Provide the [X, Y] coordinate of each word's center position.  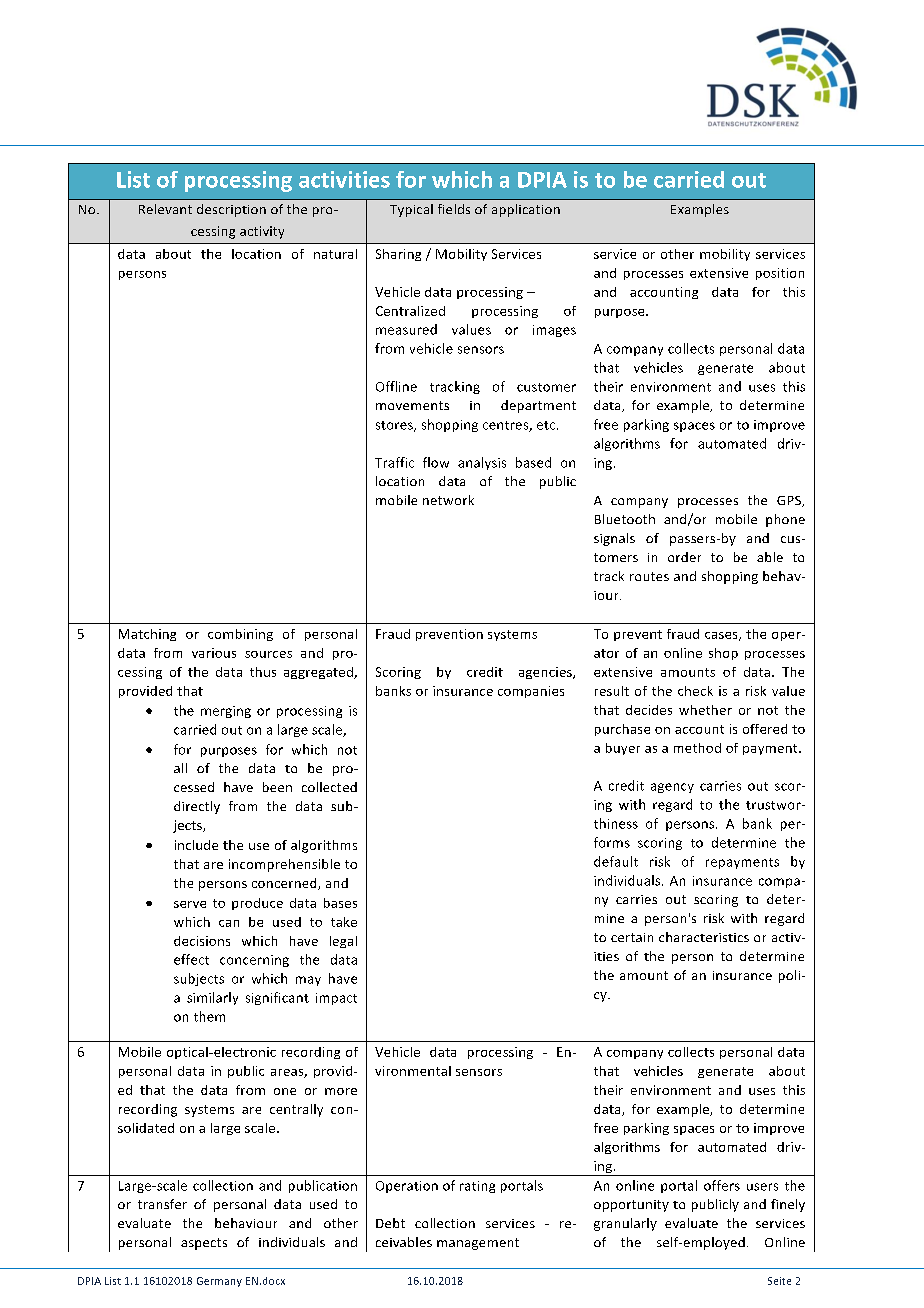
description [231, 210]
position [780, 274]
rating [477, 1187]
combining [240, 635]
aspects [204, 1244]
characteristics [704, 937]
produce [257, 904]
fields [454, 209]
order [684, 557]
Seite [779, 1281]
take [344, 922]
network [448, 500]
